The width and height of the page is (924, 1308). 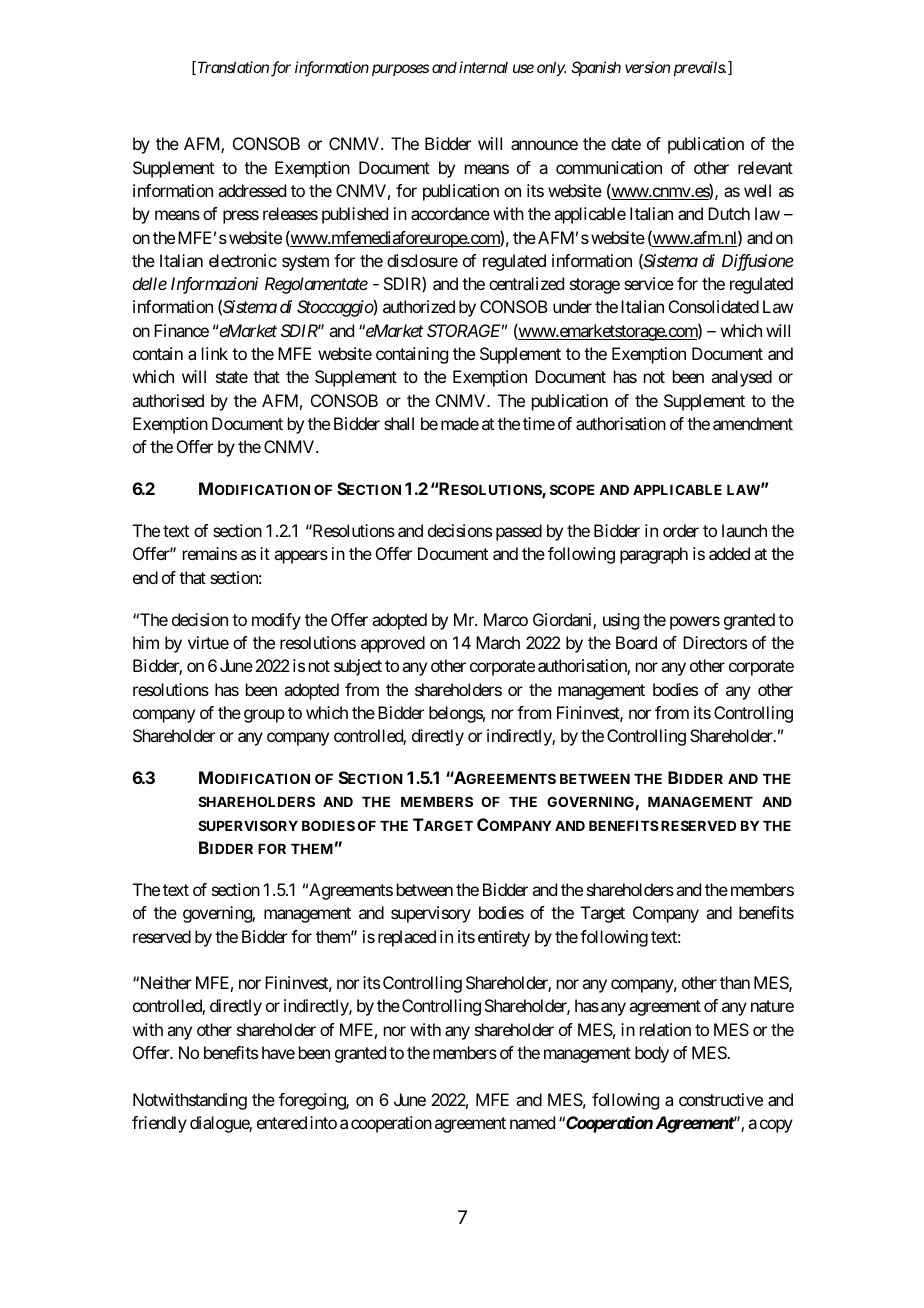 I want to click on entered, so click(x=282, y=1122).
